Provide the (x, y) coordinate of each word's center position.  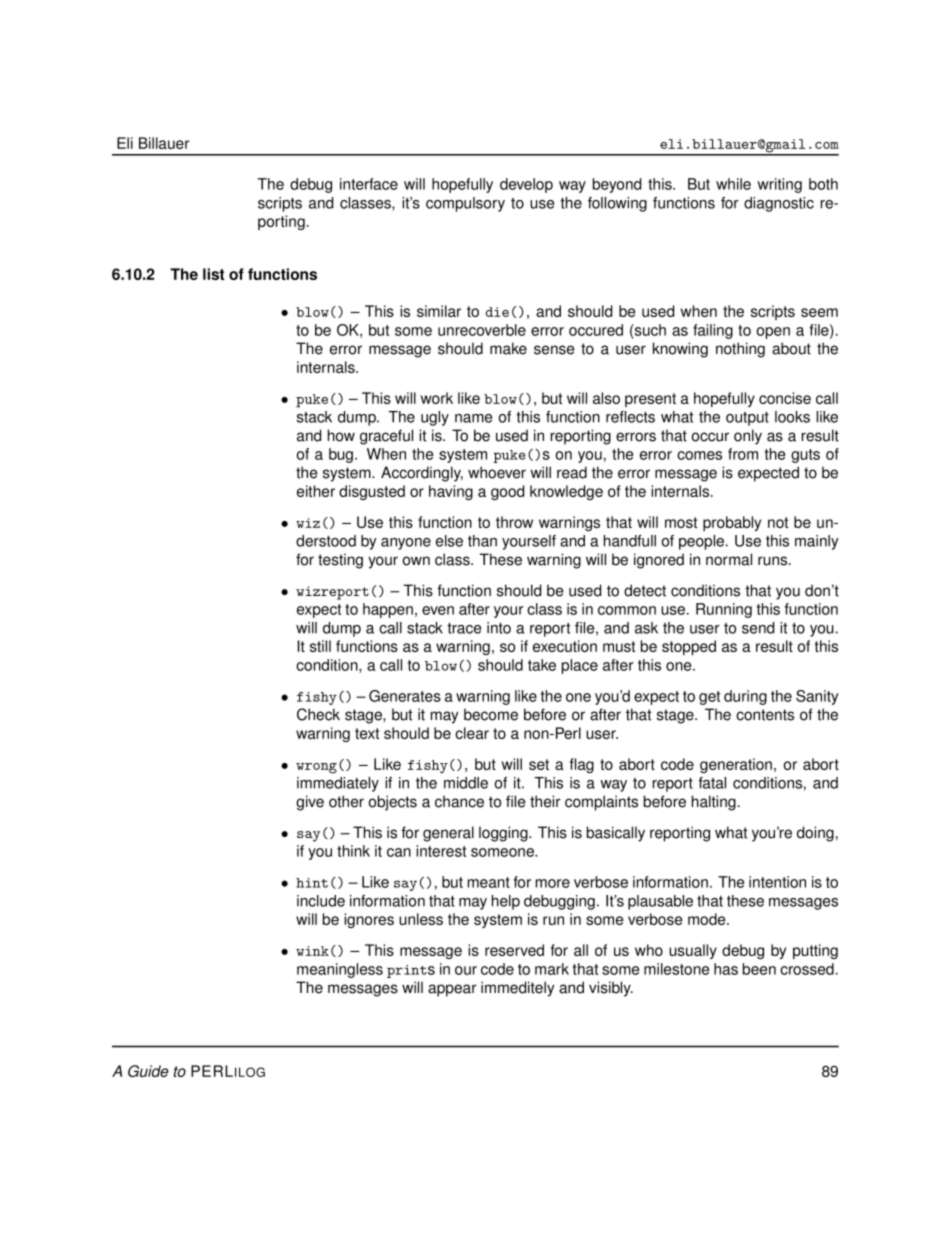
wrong (316, 768)
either (316, 491)
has (726, 969)
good (507, 492)
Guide (148, 1071)
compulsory (465, 204)
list (213, 274)
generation (736, 765)
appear (452, 990)
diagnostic (779, 204)
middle (466, 783)
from (743, 454)
